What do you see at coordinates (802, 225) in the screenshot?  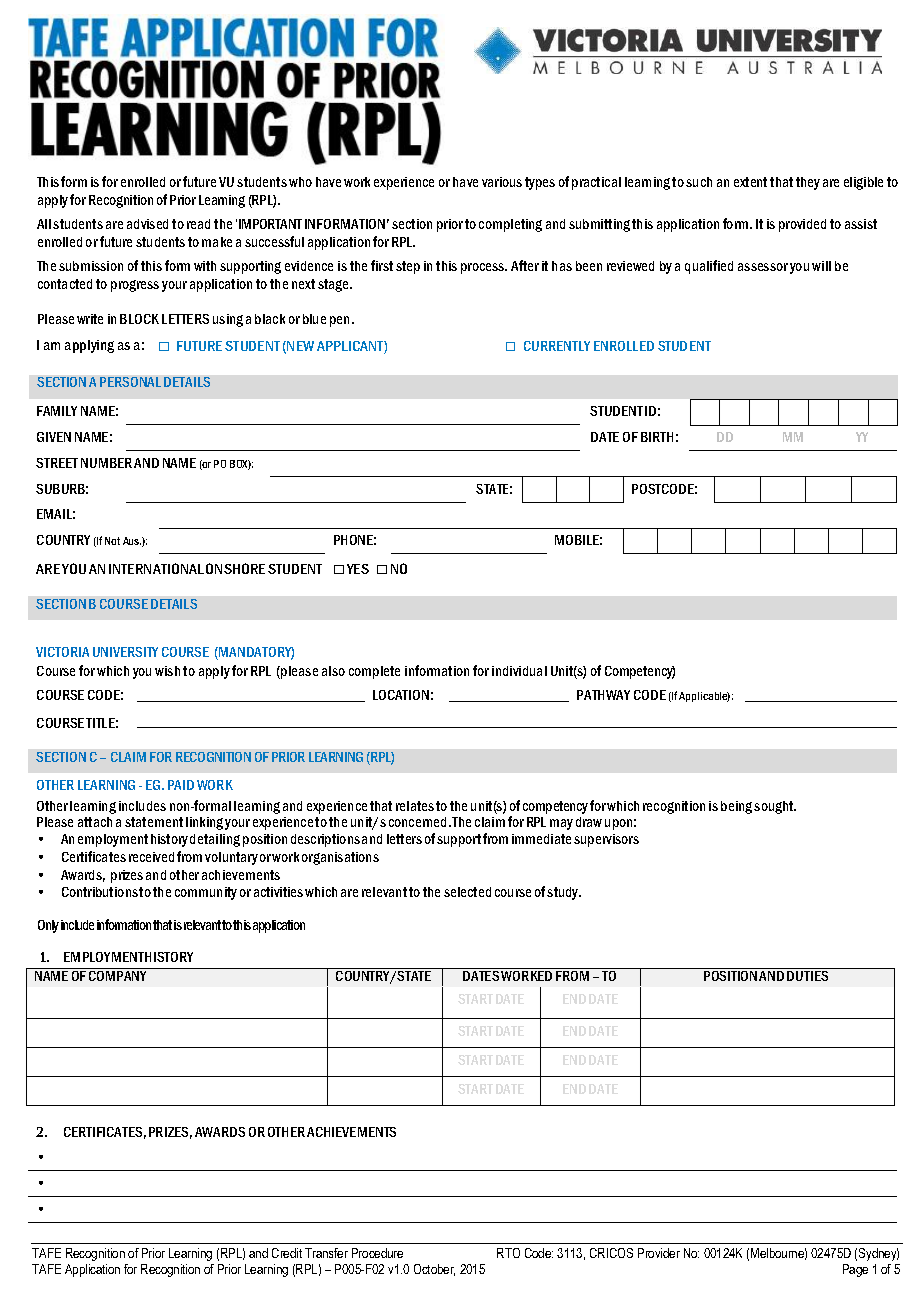 I see `provided` at bounding box center [802, 225].
